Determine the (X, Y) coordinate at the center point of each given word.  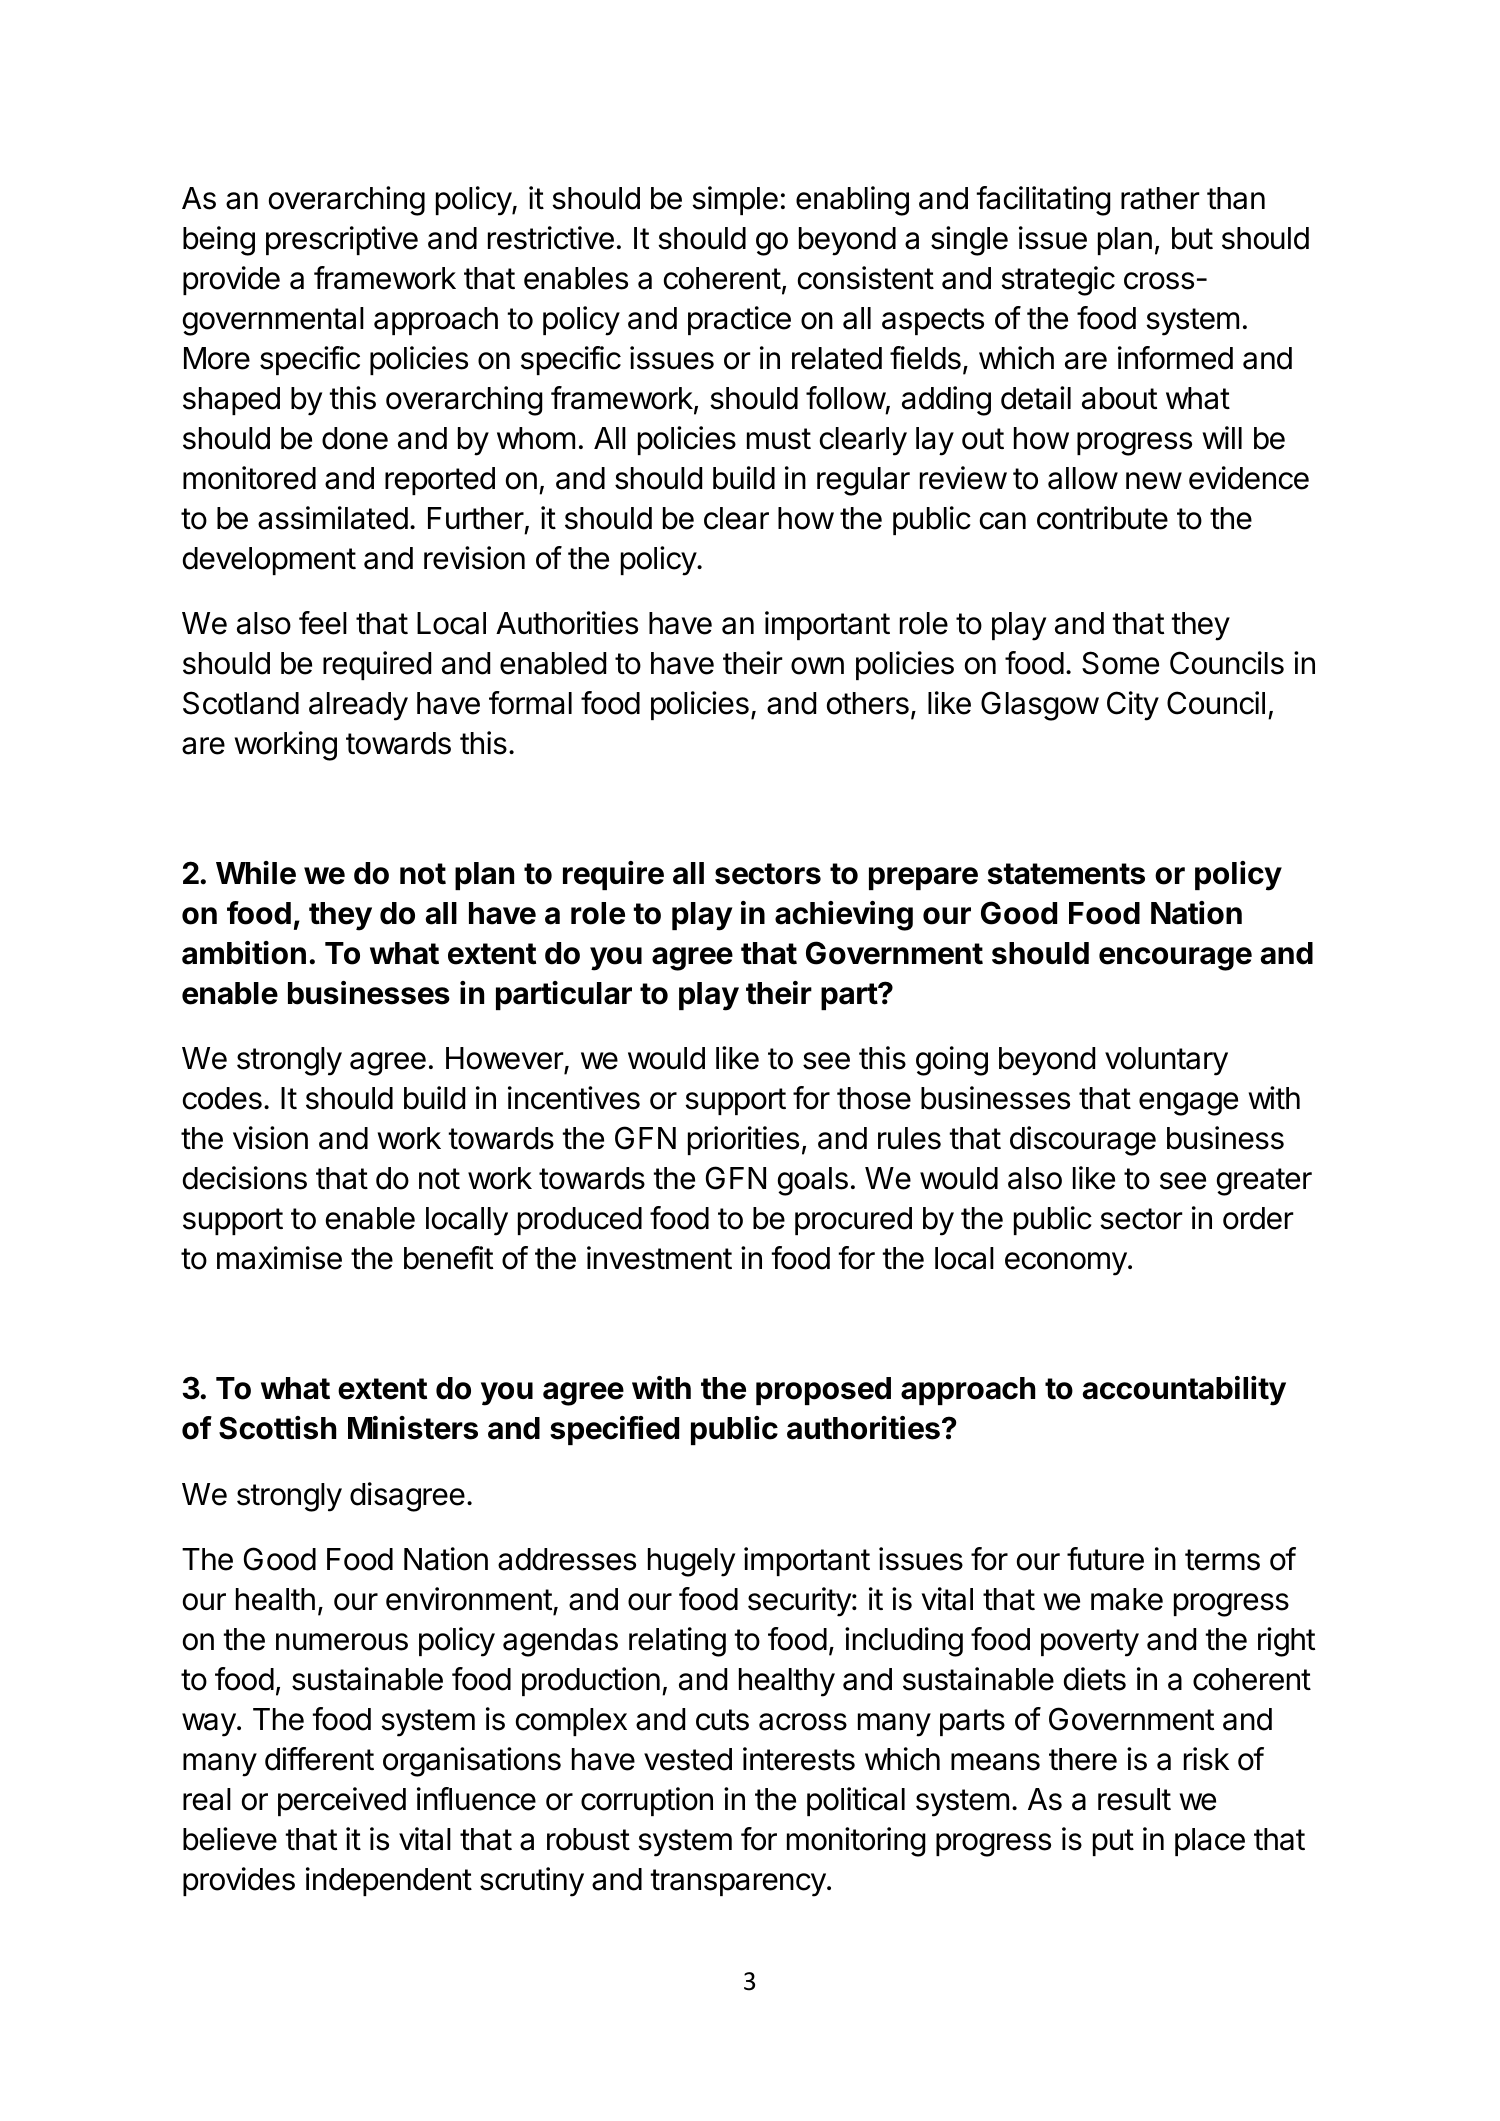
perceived (342, 1801)
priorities (743, 1140)
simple (735, 200)
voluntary (1166, 1061)
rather (1160, 198)
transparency (738, 1883)
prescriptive (342, 240)
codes (222, 1098)
